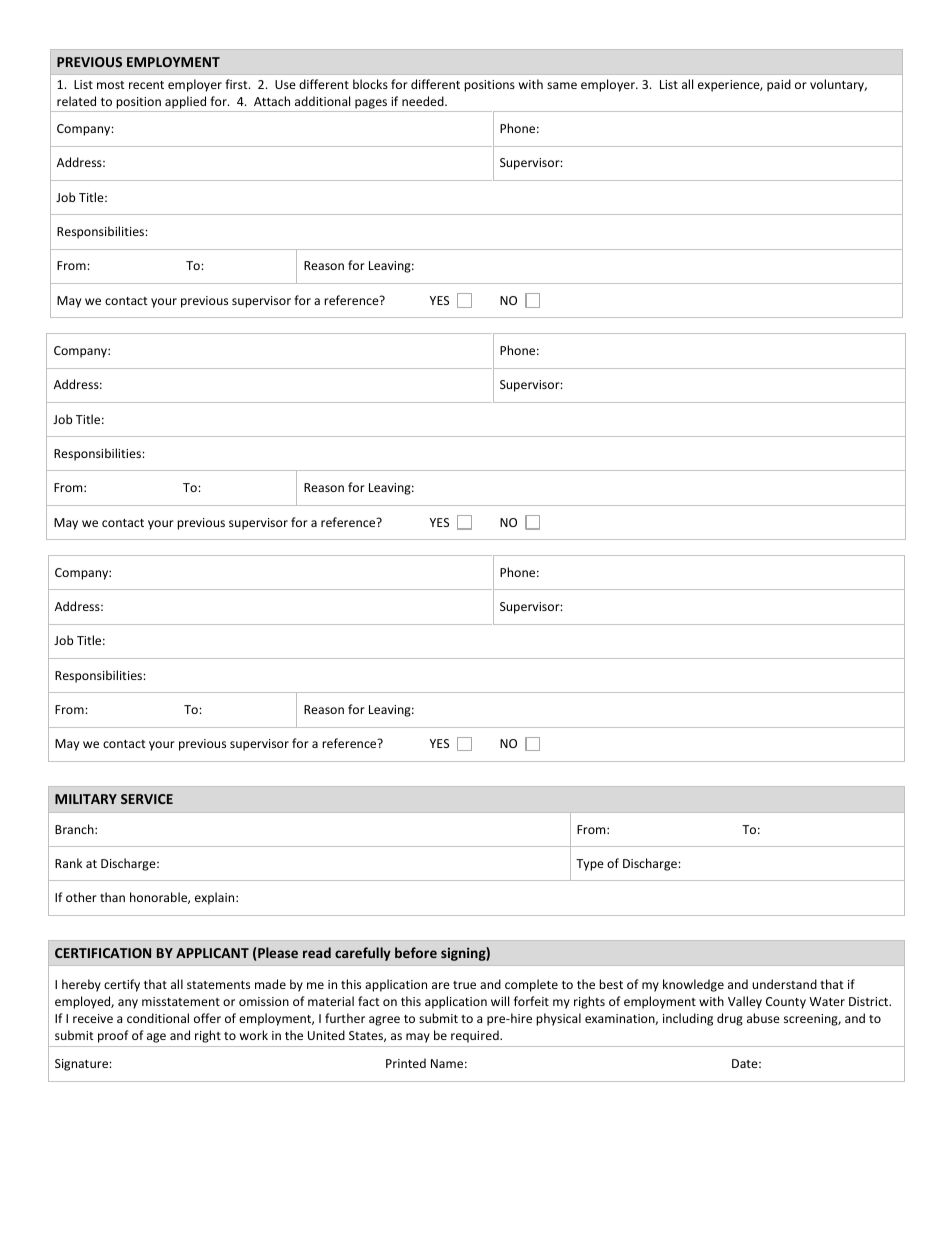 Image resolution: width=952 pixels, height=1233 pixels. Describe the element at coordinates (424, 101) in the screenshot. I see `needed` at that location.
